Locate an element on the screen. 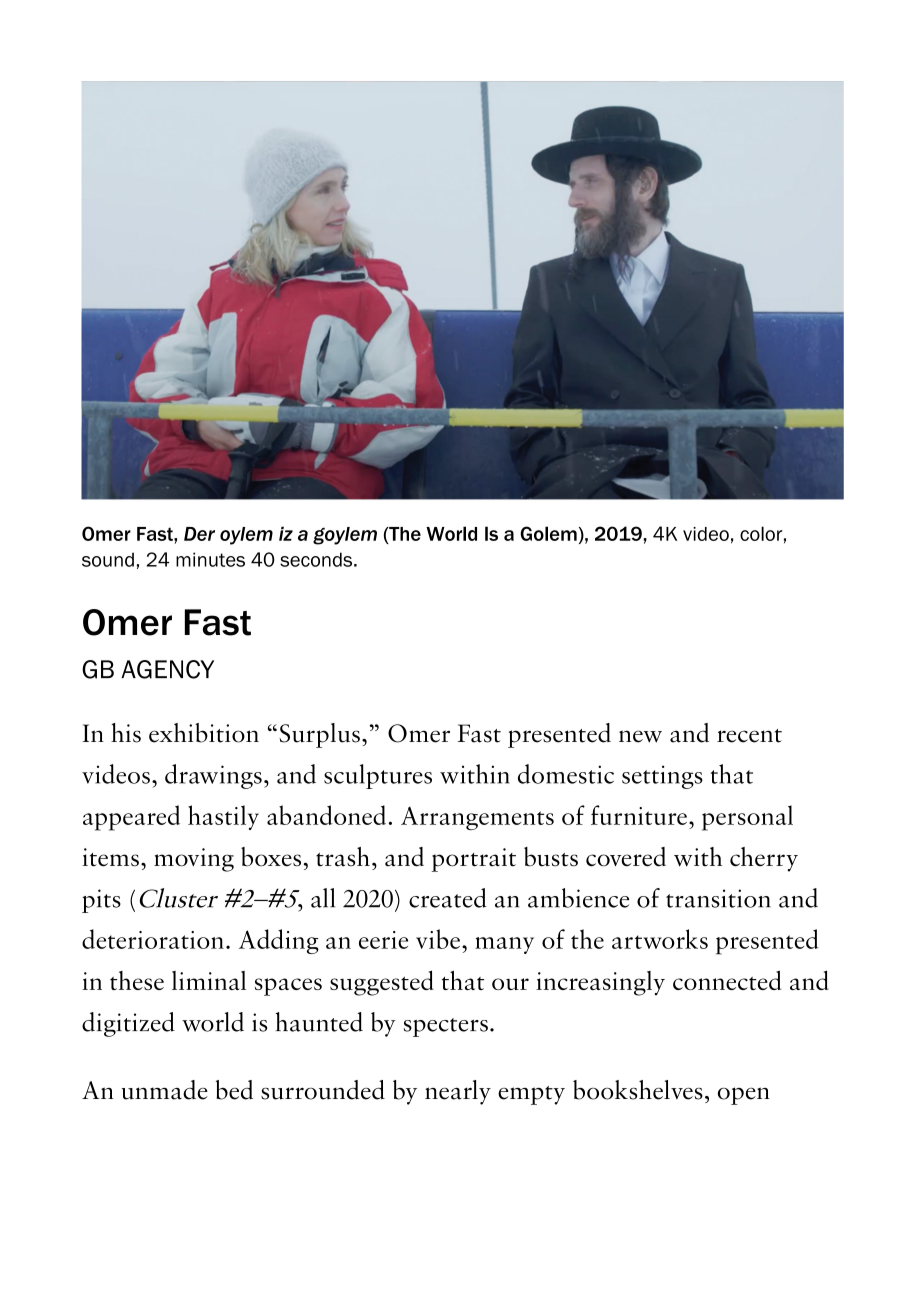 The height and width of the screenshot is (1308, 924). furniture is located at coordinates (639, 815).
